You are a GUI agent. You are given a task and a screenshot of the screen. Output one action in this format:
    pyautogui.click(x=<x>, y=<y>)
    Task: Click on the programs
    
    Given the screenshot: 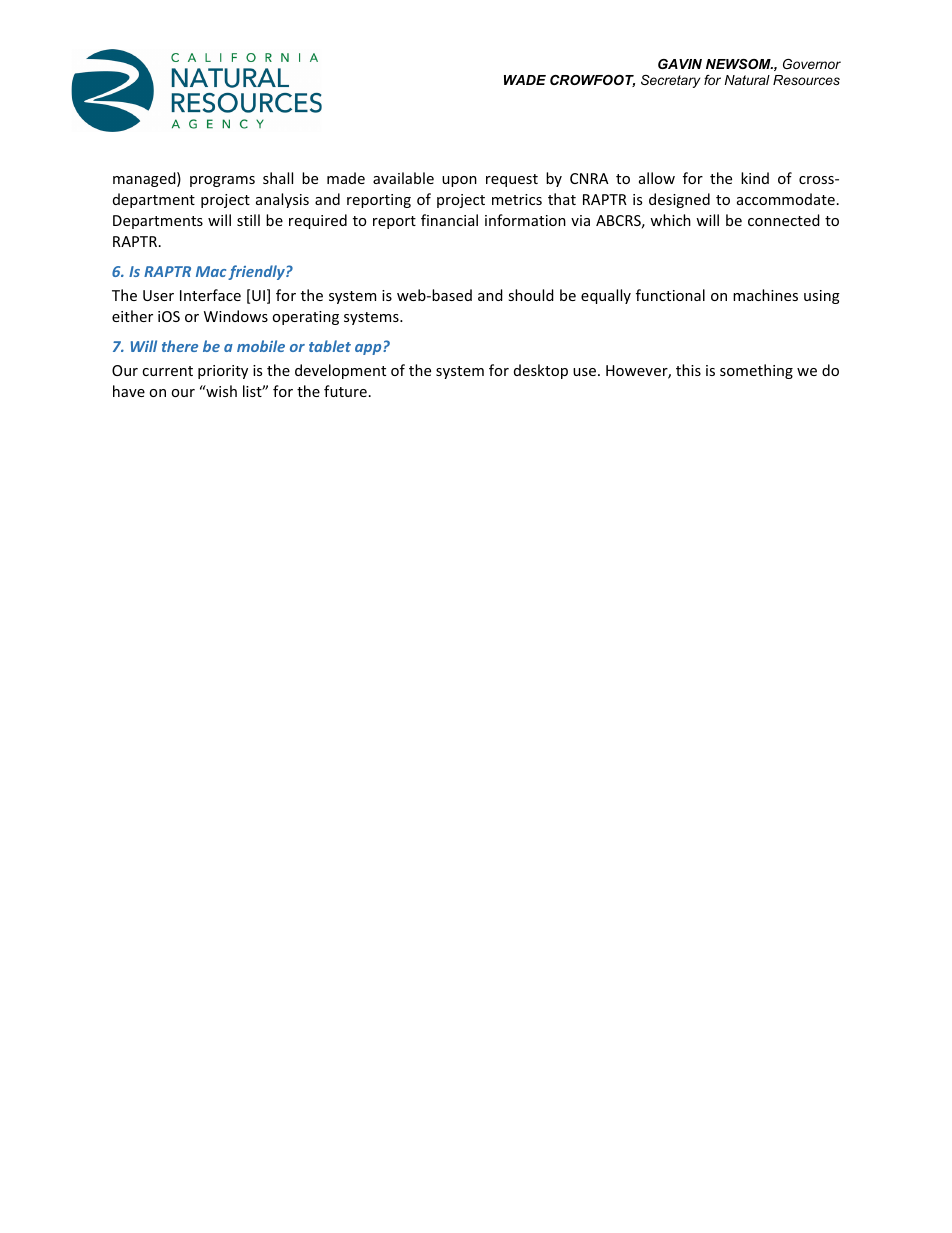 What is the action you would take?
    pyautogui.click(x=222, y=181)
